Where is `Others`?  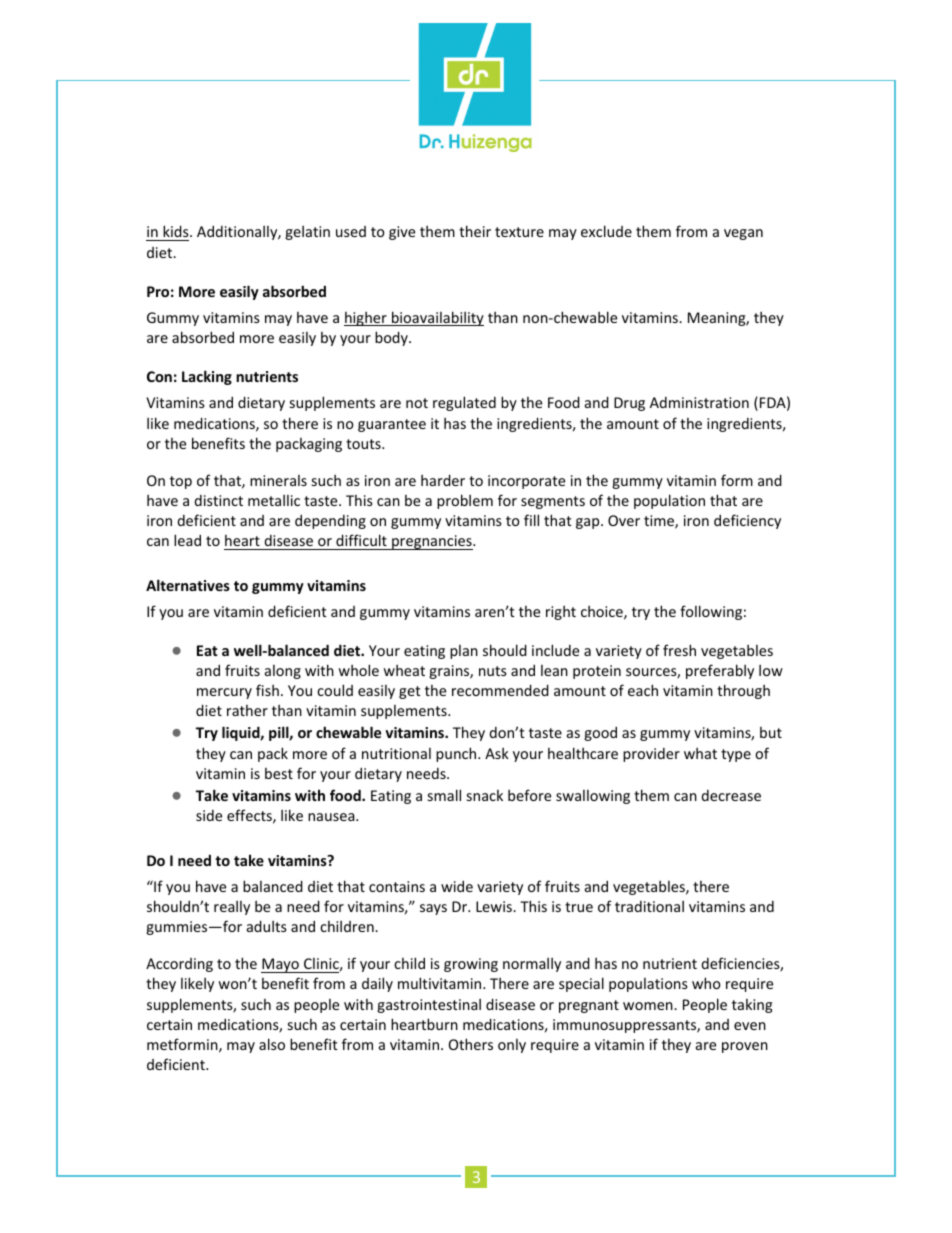
Others is located at coordinates (471, 1044).
